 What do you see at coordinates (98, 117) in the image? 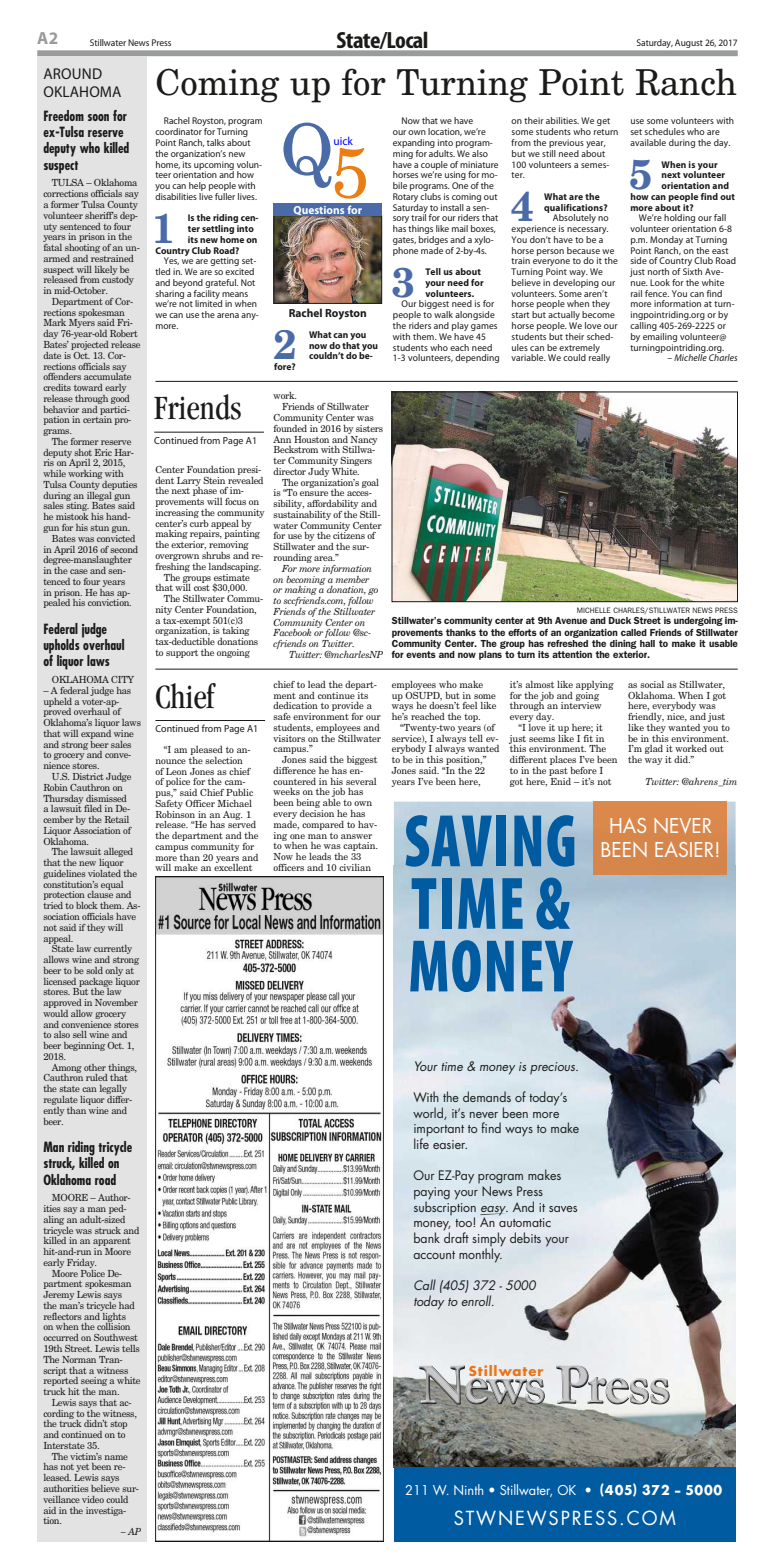
I see `soon` at bounding box center [98, 117].
